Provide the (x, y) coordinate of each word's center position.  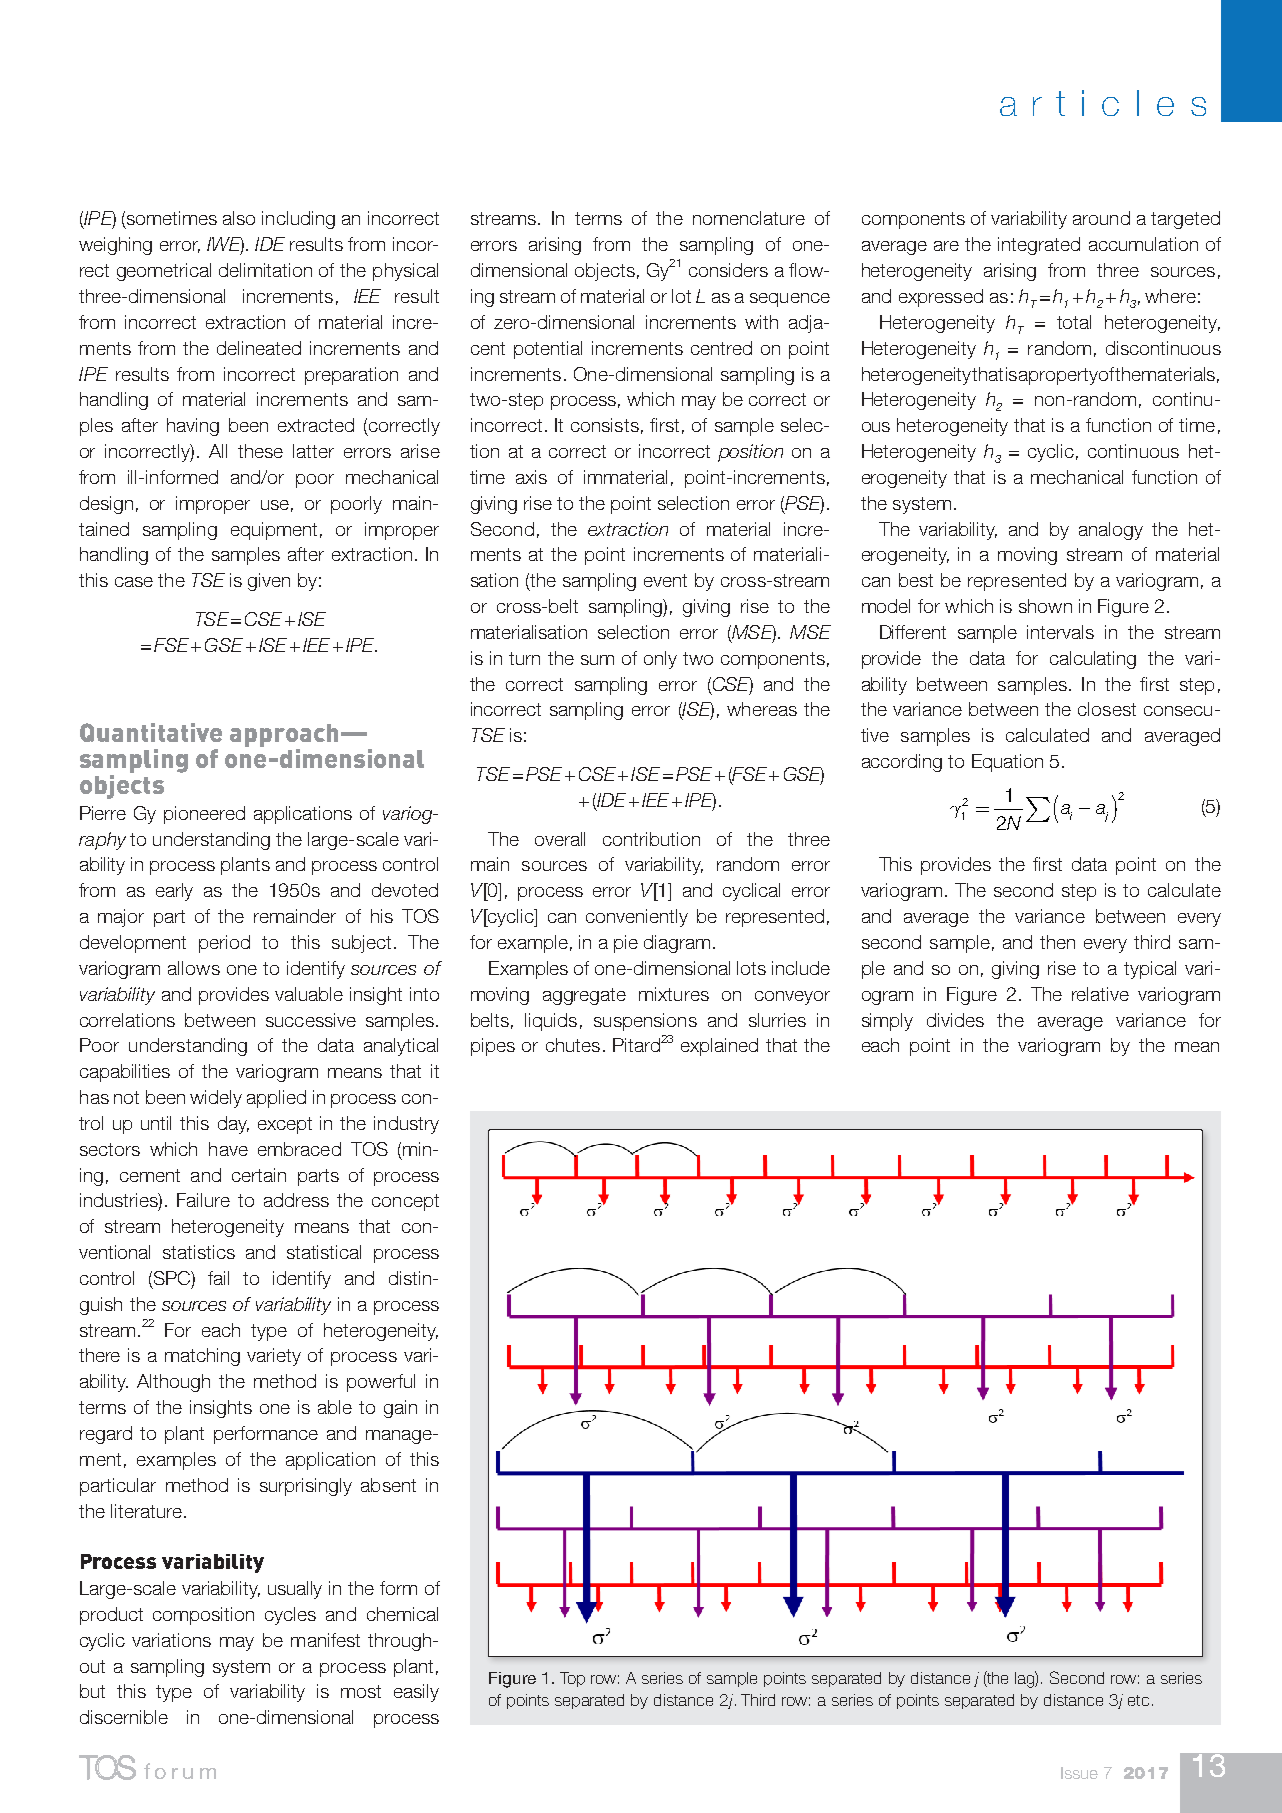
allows (194, 968)
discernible (124, 1717)
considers (728, 270)
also (239, 218)
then (1057, 942)
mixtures (674, 994)
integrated (1039, 246)
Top (572, 1679)
